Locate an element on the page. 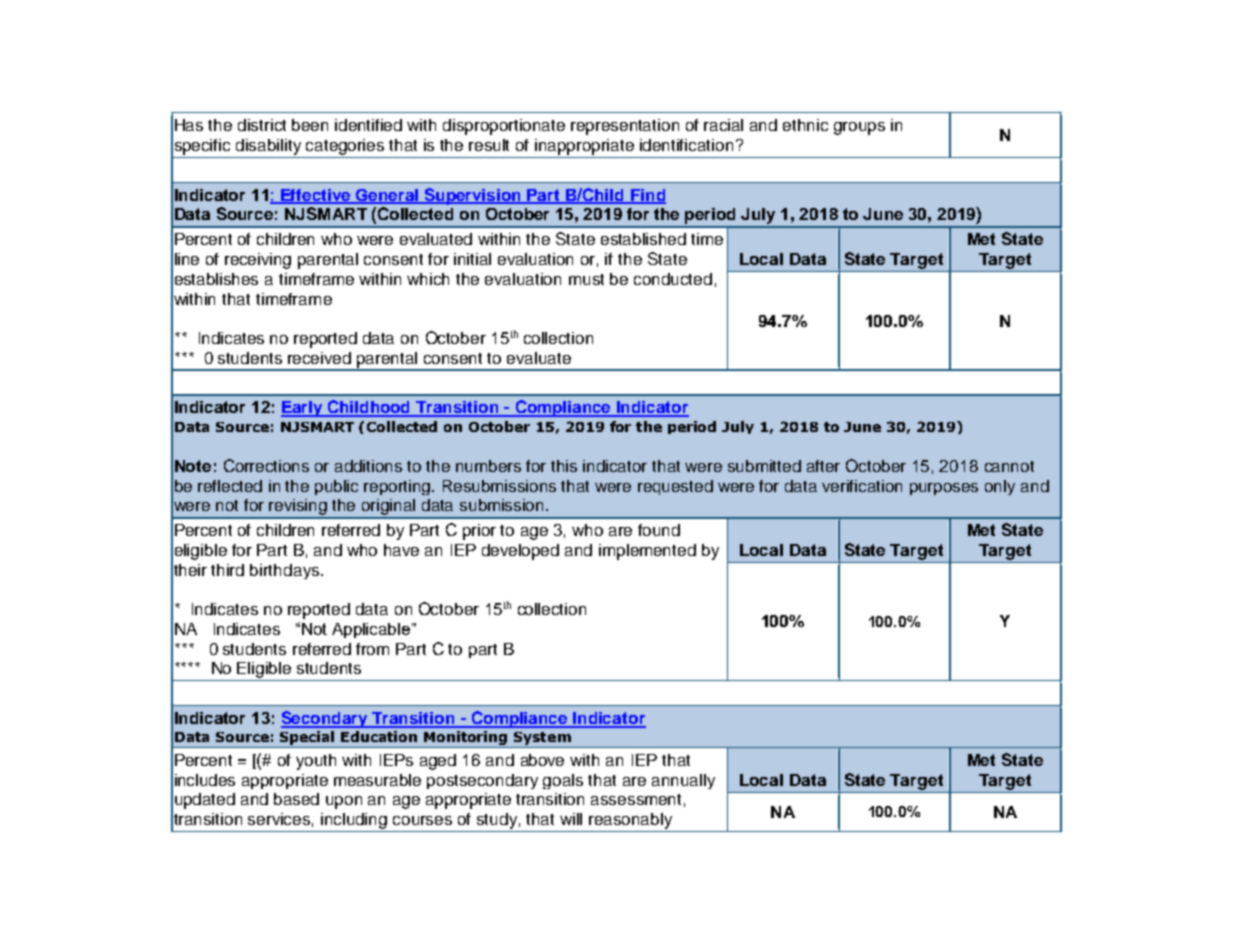  disability is located at coordinates (268, 147).
